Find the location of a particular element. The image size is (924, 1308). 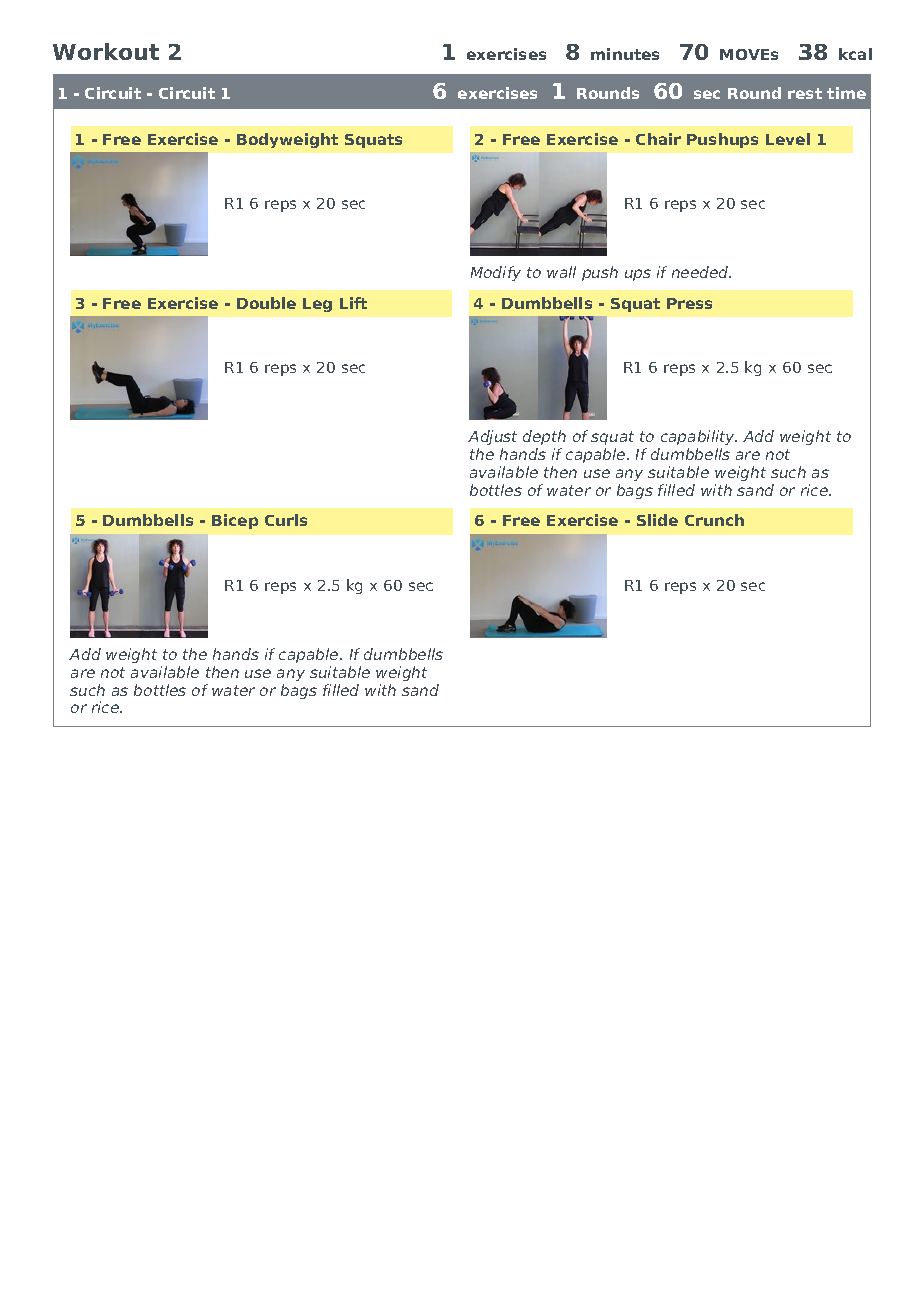

minutes is located at coordinates (625, 54).
